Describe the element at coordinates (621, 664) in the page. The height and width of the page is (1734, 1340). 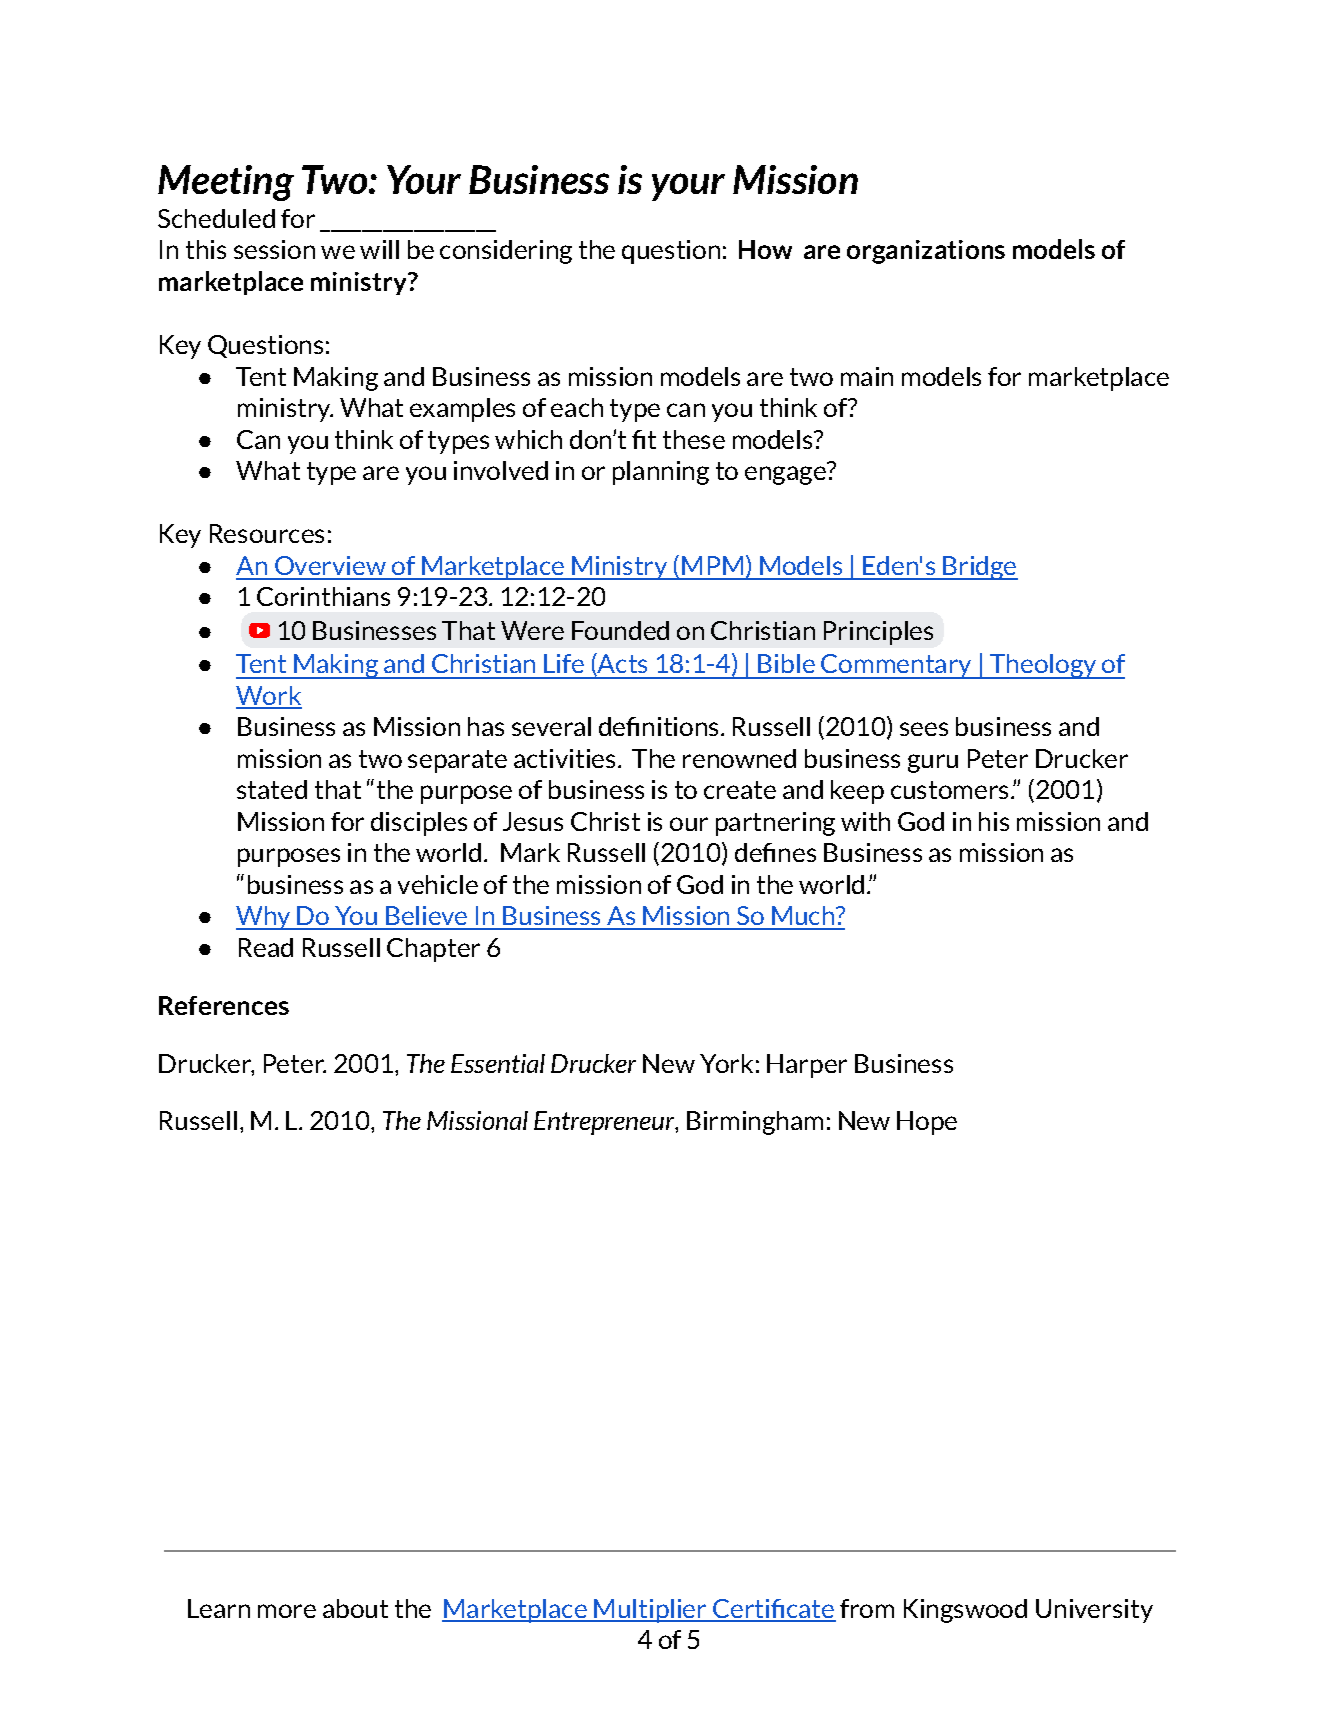
I see `Acts` at that location.
